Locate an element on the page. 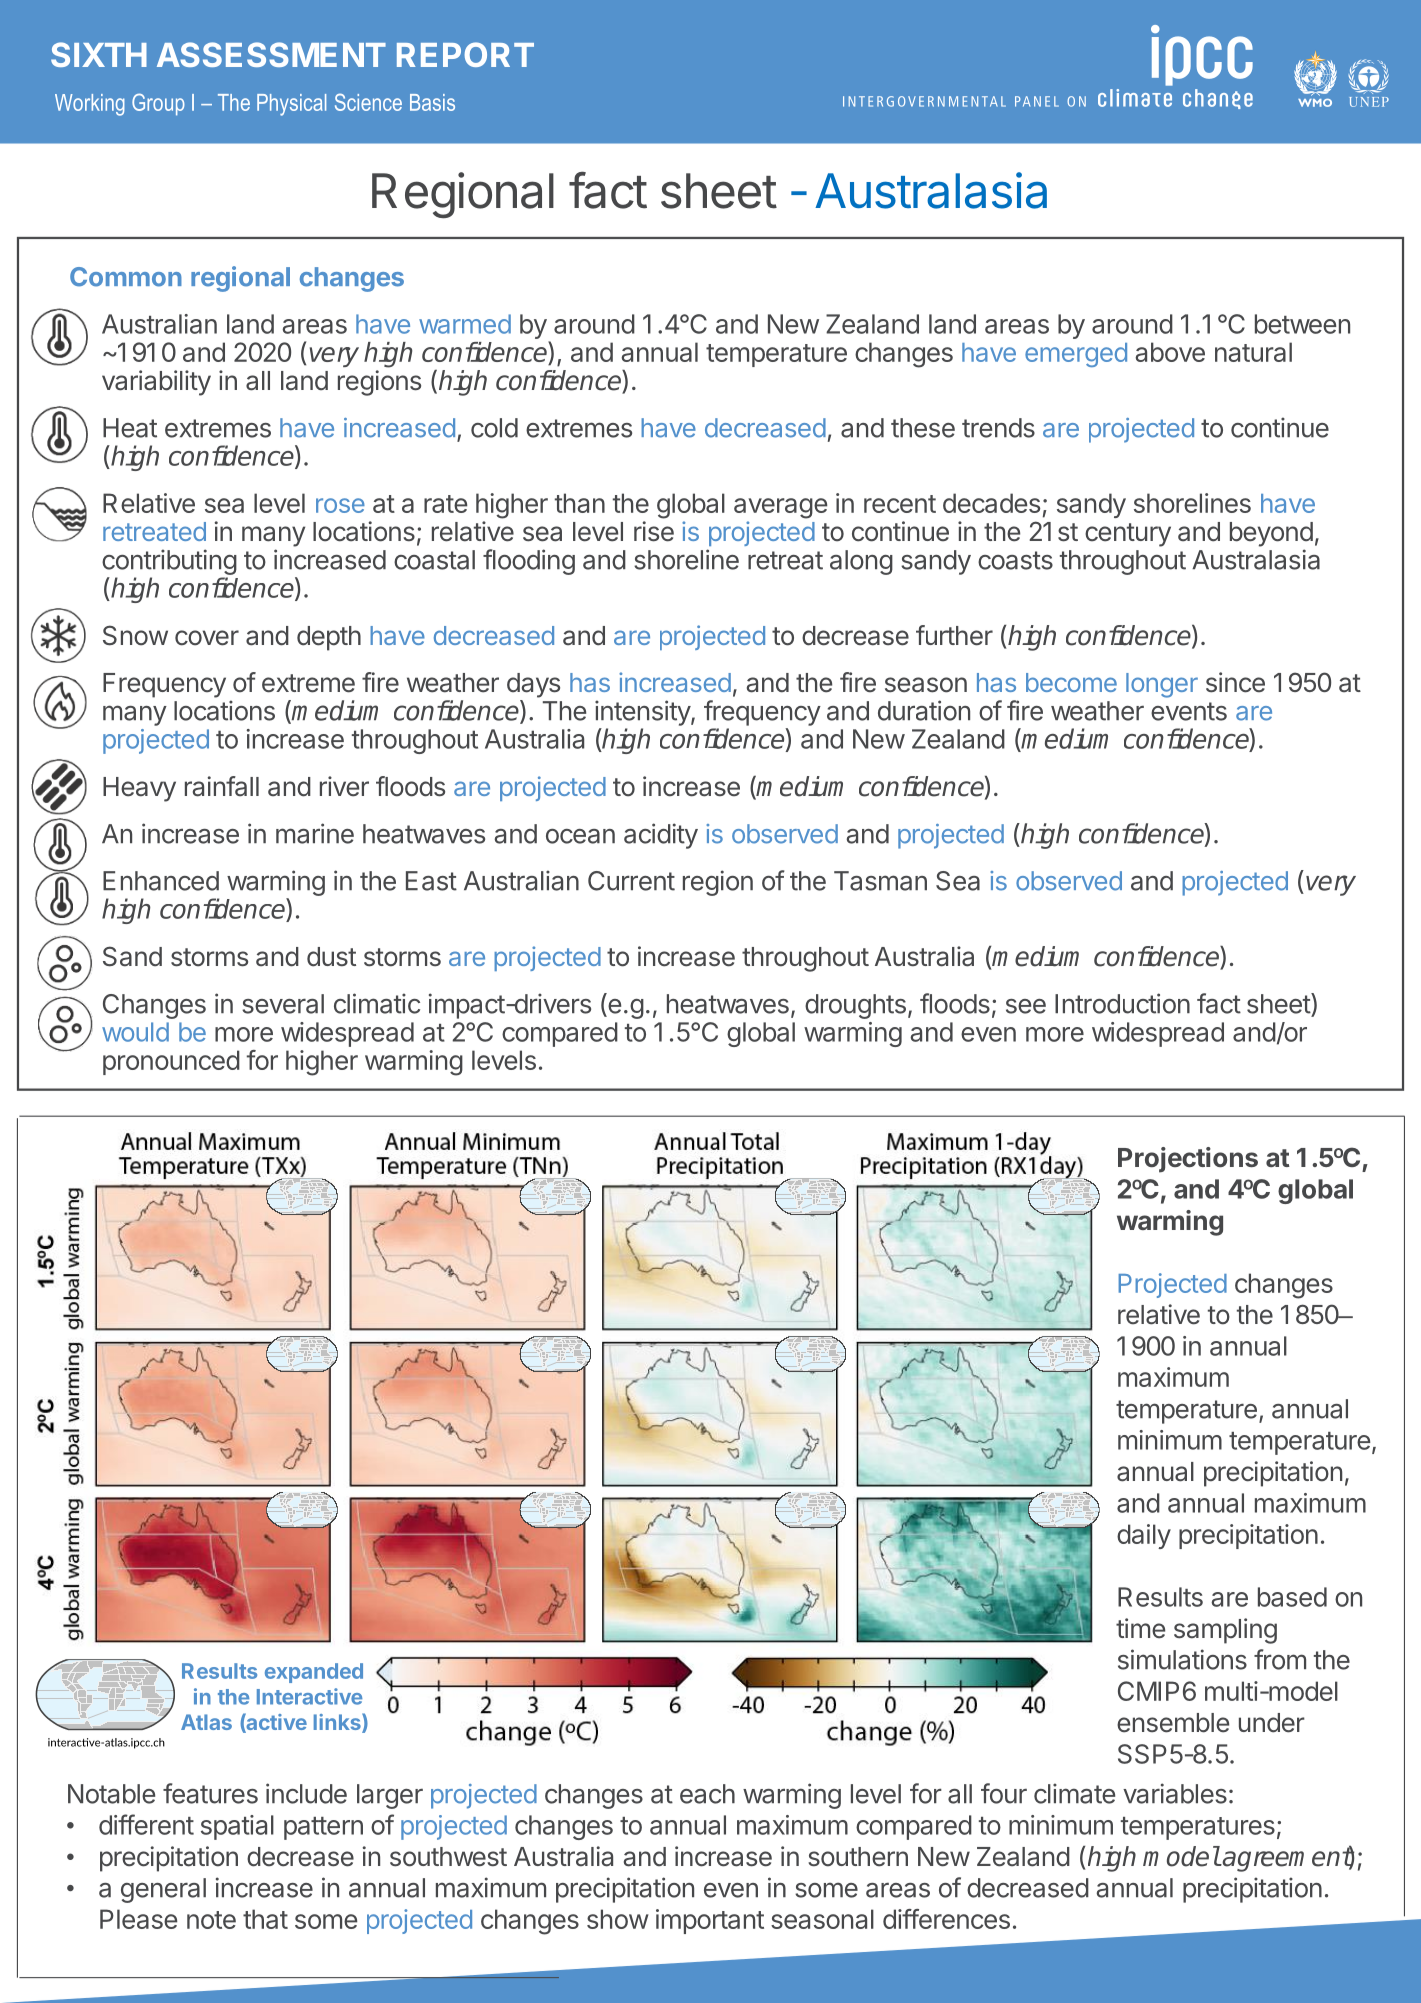 The height and width of the image is (2003, 1421). REPORT is located at coordinates (465, 54).
